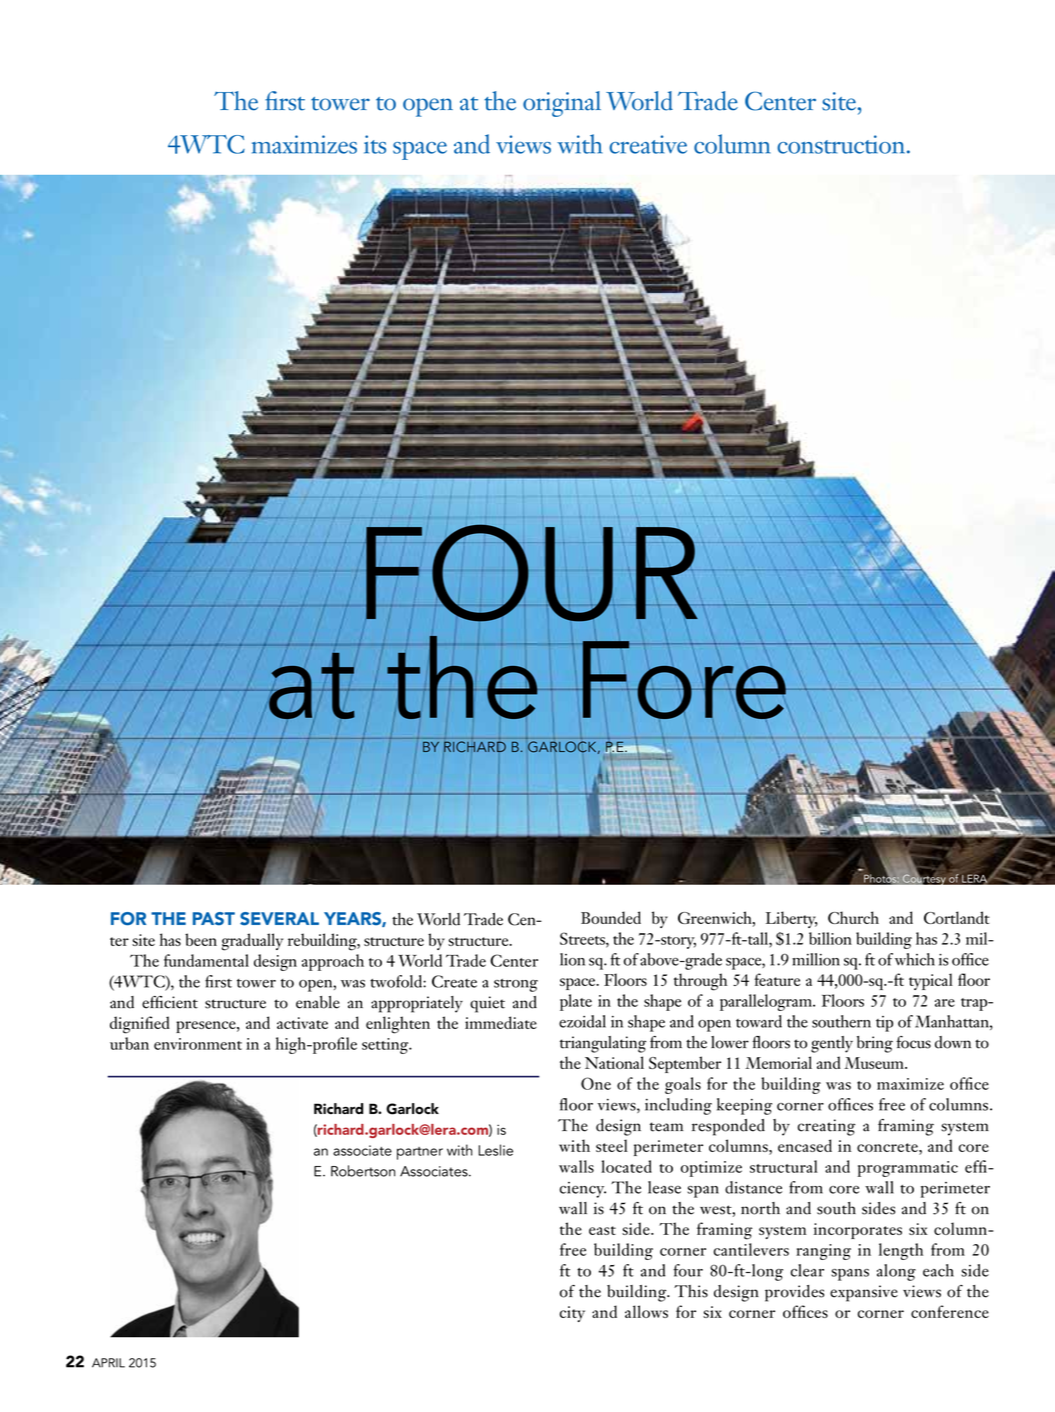 The image size is (1055, 1412). I want to click on Church, so click(853, 917).
